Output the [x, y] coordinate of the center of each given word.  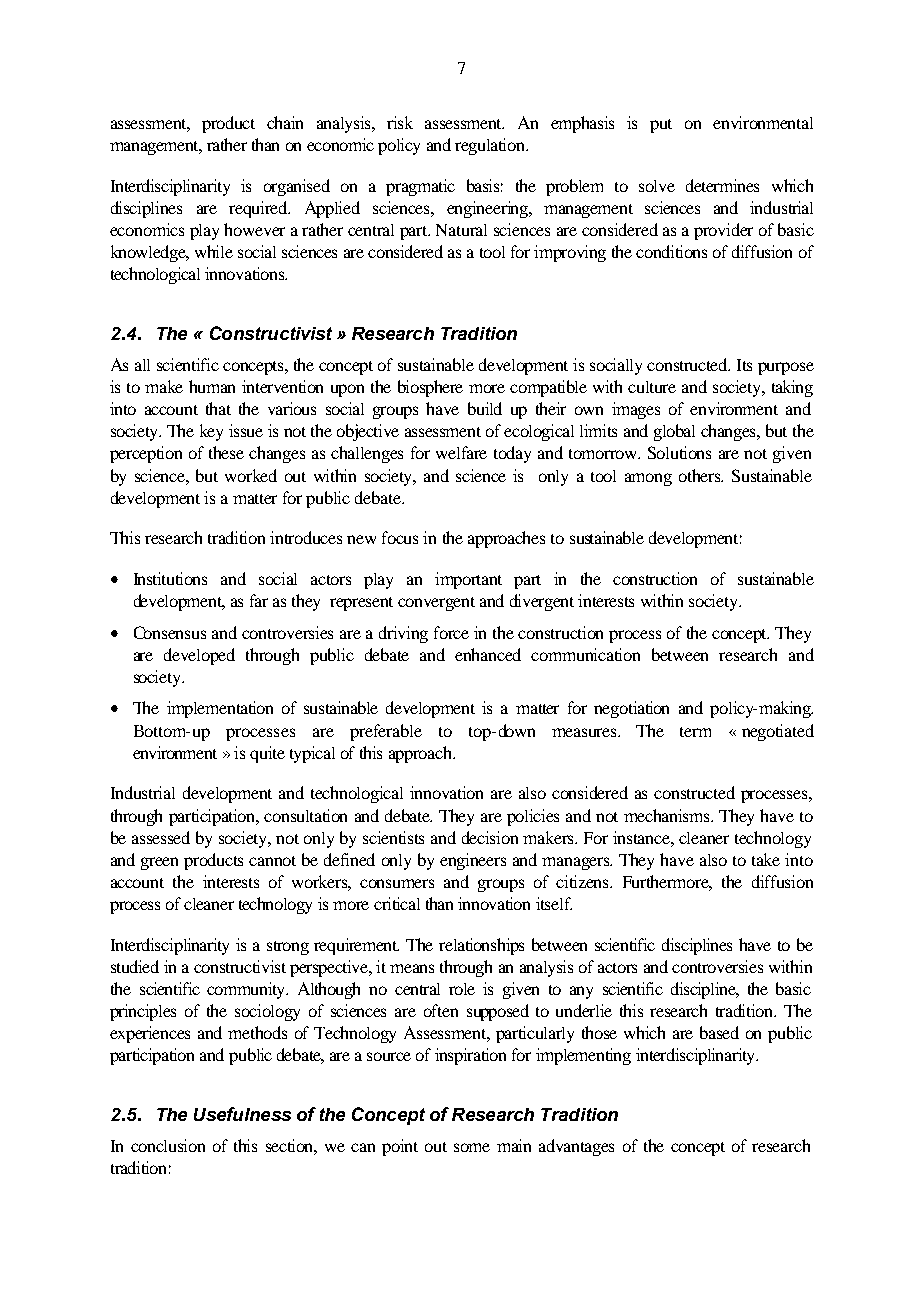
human [212, 386]
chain [285, 122]
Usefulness [242, 1114]
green [159, 863]
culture [652, 387]
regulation [491, 146]
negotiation [631, 709]
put [661, 126]
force [451, 632]
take [766, 859]
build [485, 408]
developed [199, 656]
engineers [473, 861]
